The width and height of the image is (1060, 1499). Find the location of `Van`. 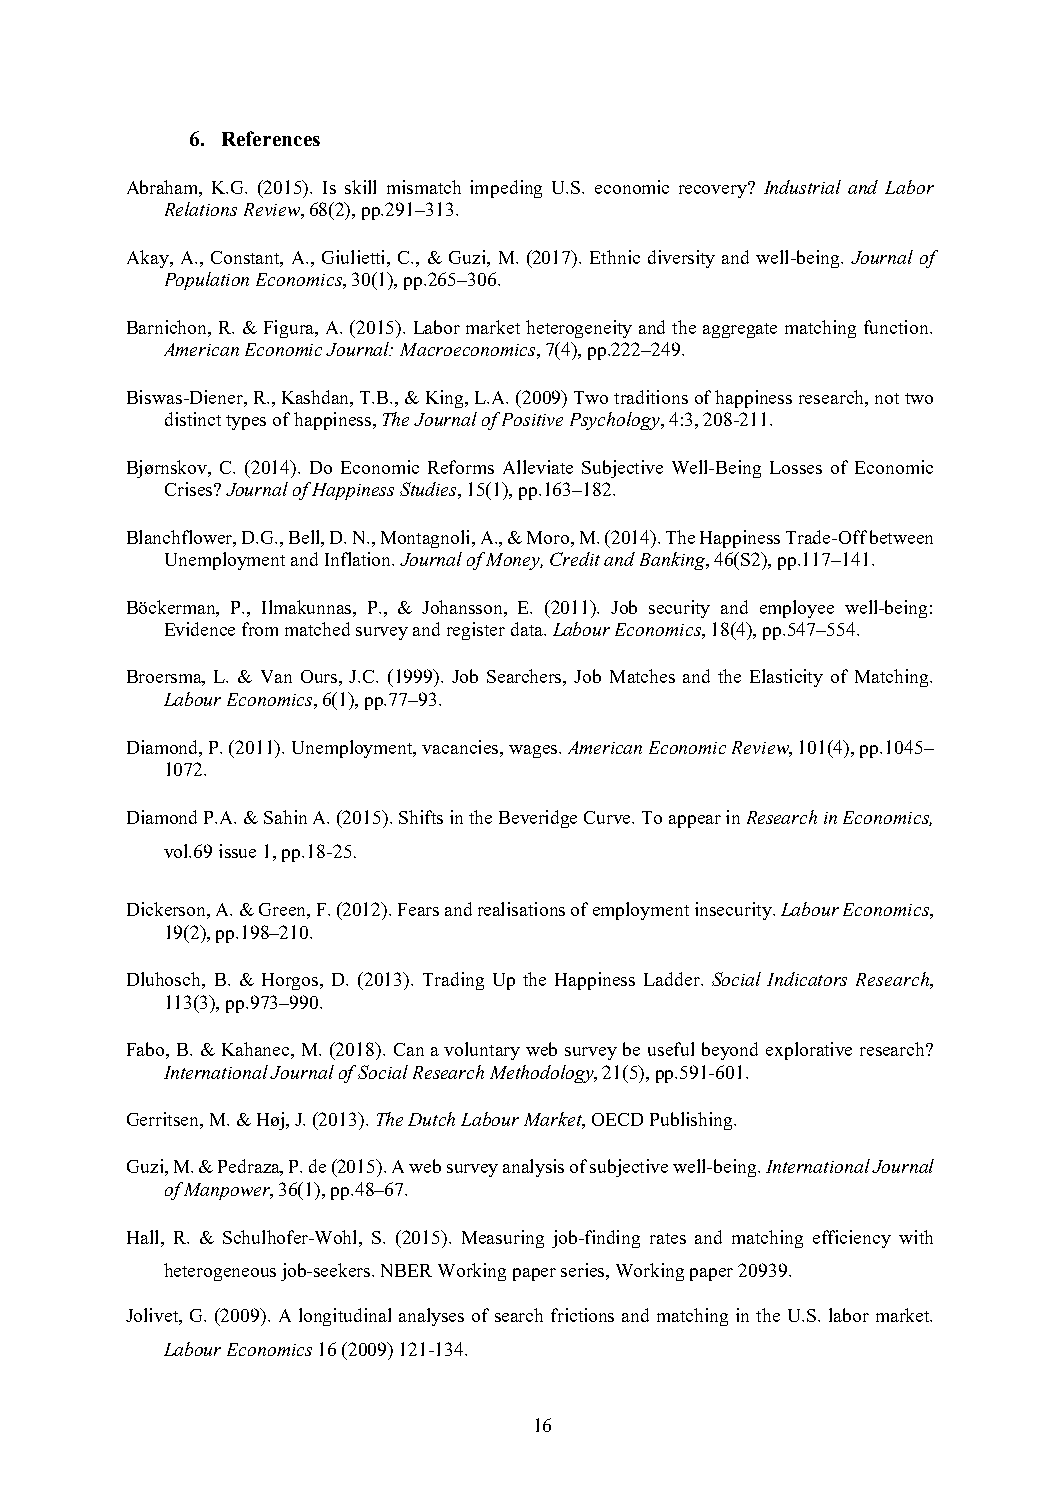

Van is located at coordinates (276, 676).
